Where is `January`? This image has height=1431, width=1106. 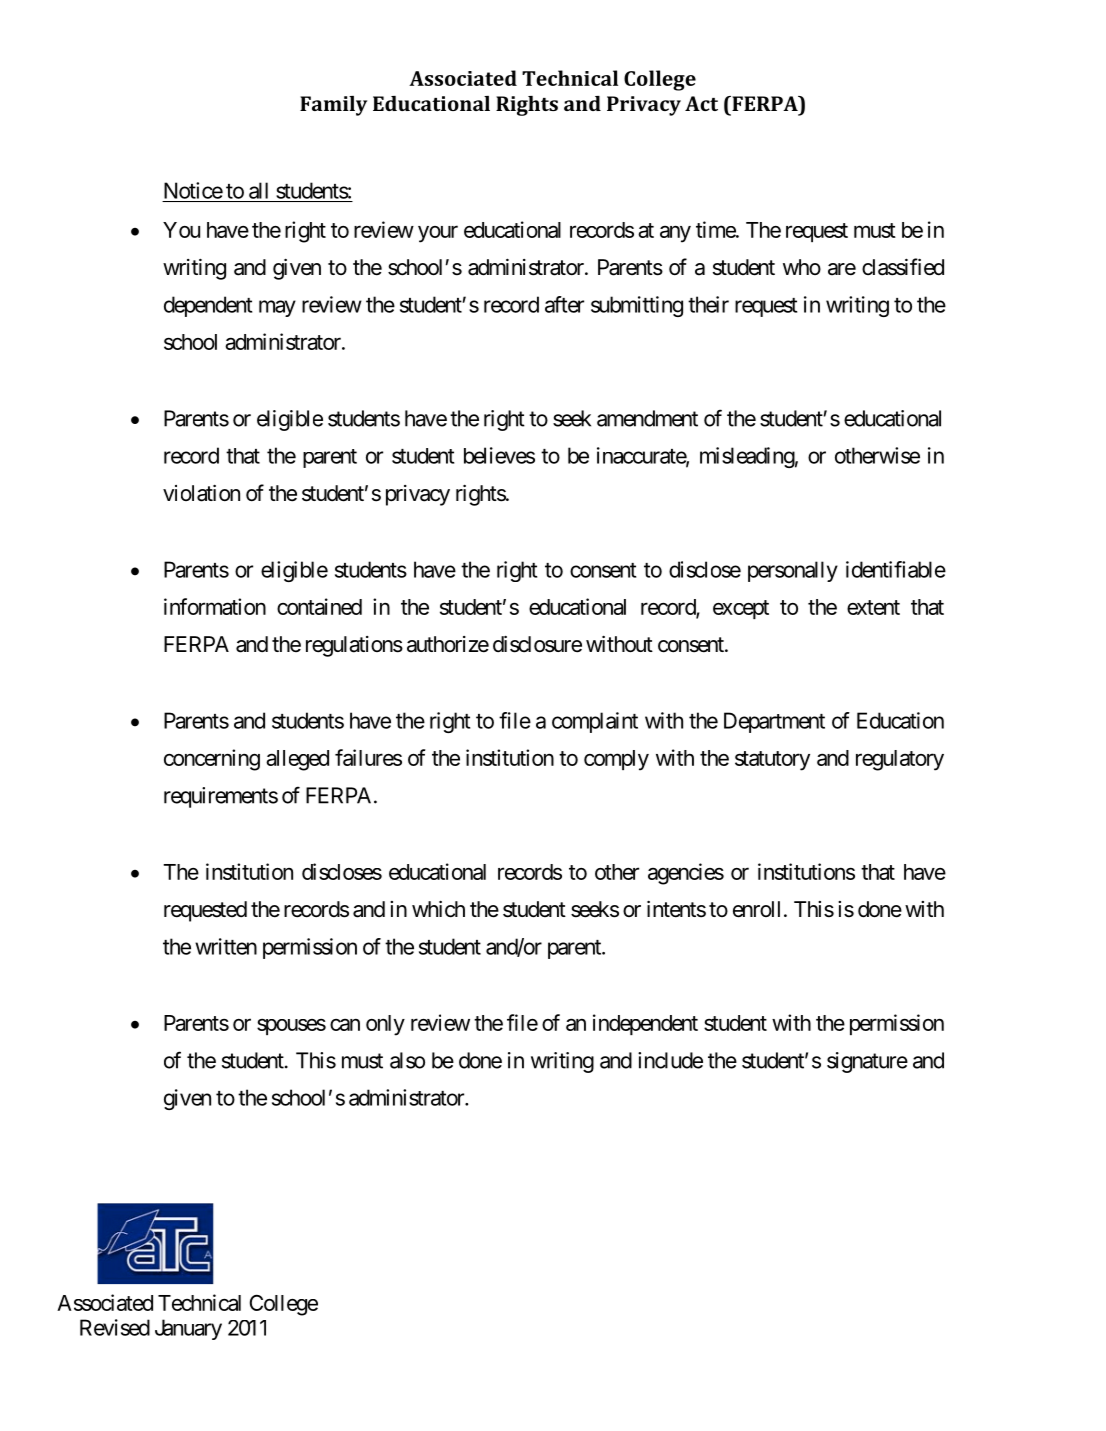
January is located at coordinates (188, 1329).
